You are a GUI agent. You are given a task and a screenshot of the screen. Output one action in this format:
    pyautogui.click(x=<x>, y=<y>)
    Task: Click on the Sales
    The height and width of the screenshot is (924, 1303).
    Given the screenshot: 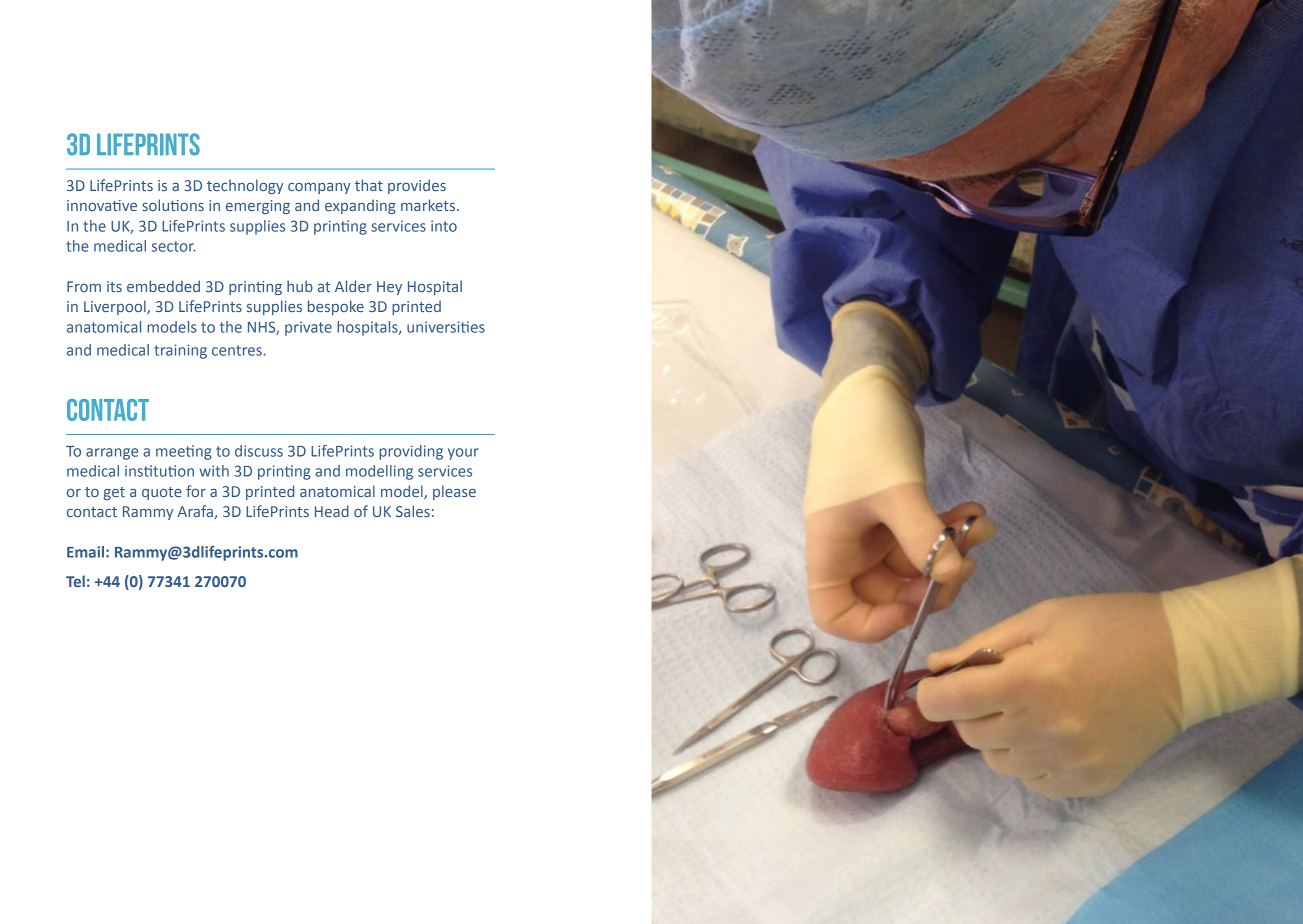 What is the action you would take?
    pyautogui.click(x=413, y=511)
